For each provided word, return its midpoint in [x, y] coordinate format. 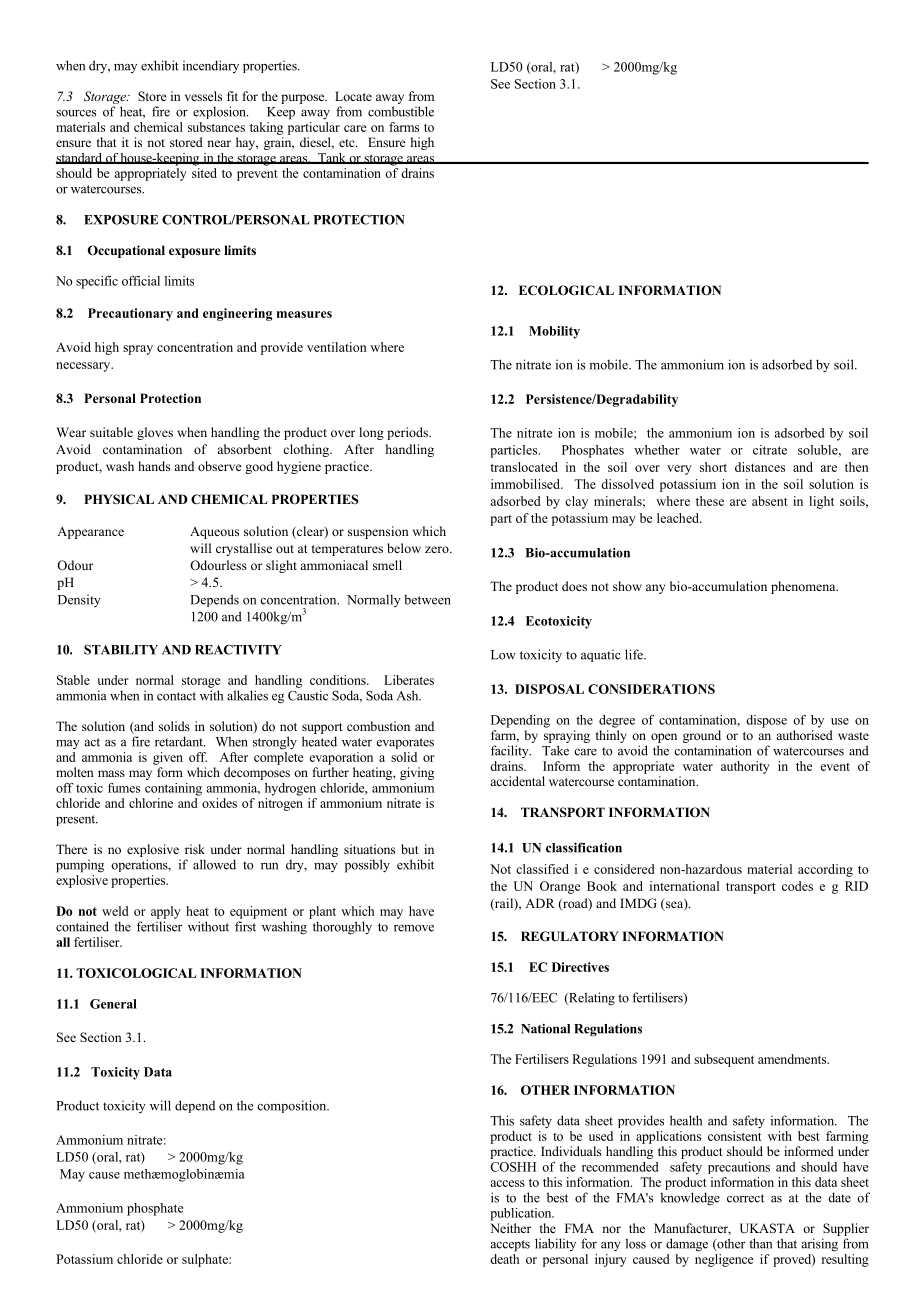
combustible [401, 111]
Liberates [409, 680]
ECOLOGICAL [566, 290]
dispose [766, 721]
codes [797, 886]
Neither [510, 1228]
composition [293, 1106]
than [760, 1243]
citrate [770, 450]
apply [166, 912]
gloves [155, 433]
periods [408, 433]
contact [176, 696]
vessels [203, 96]
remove [414, 928]
